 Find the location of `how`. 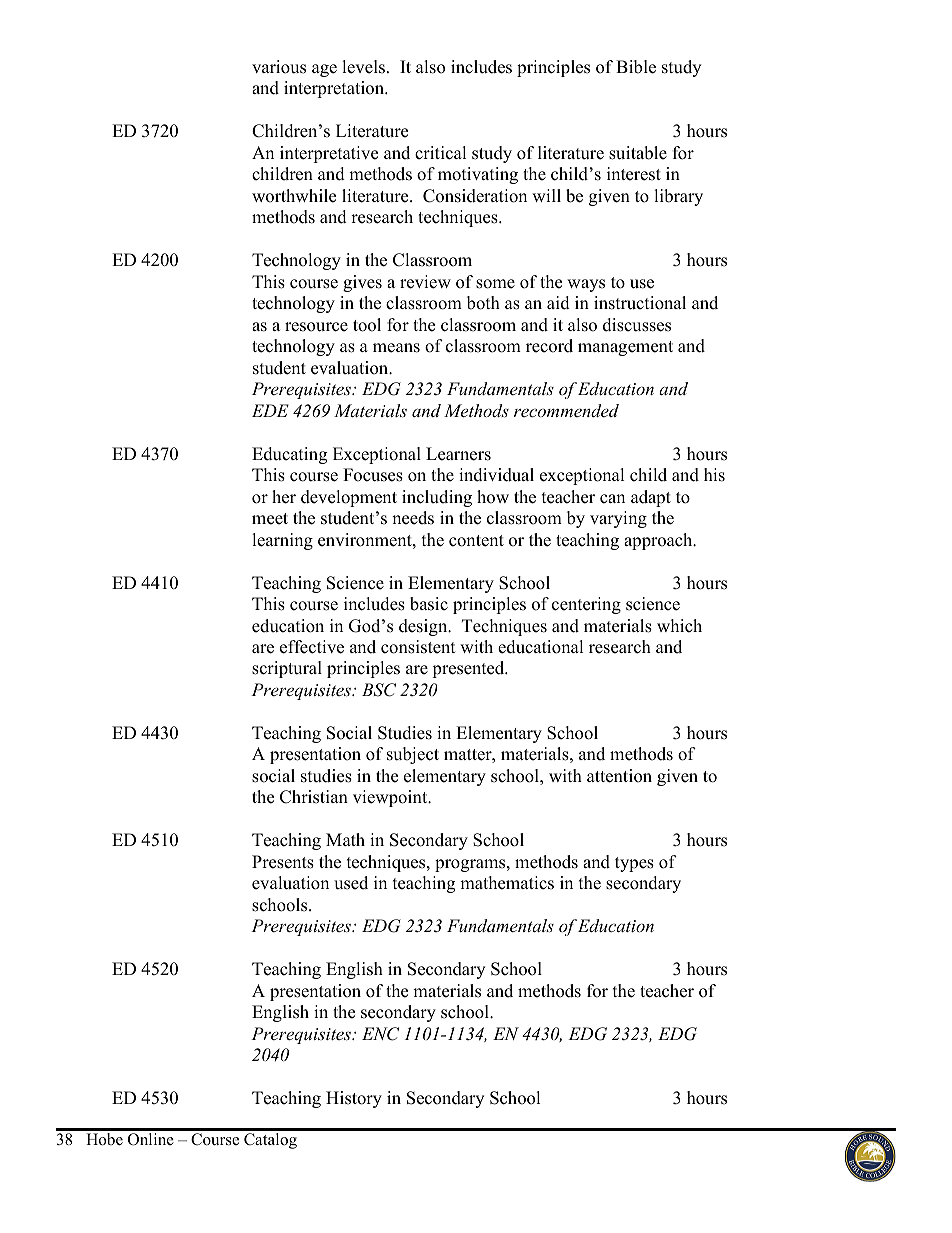

how is located at coordinates (493, 497).
